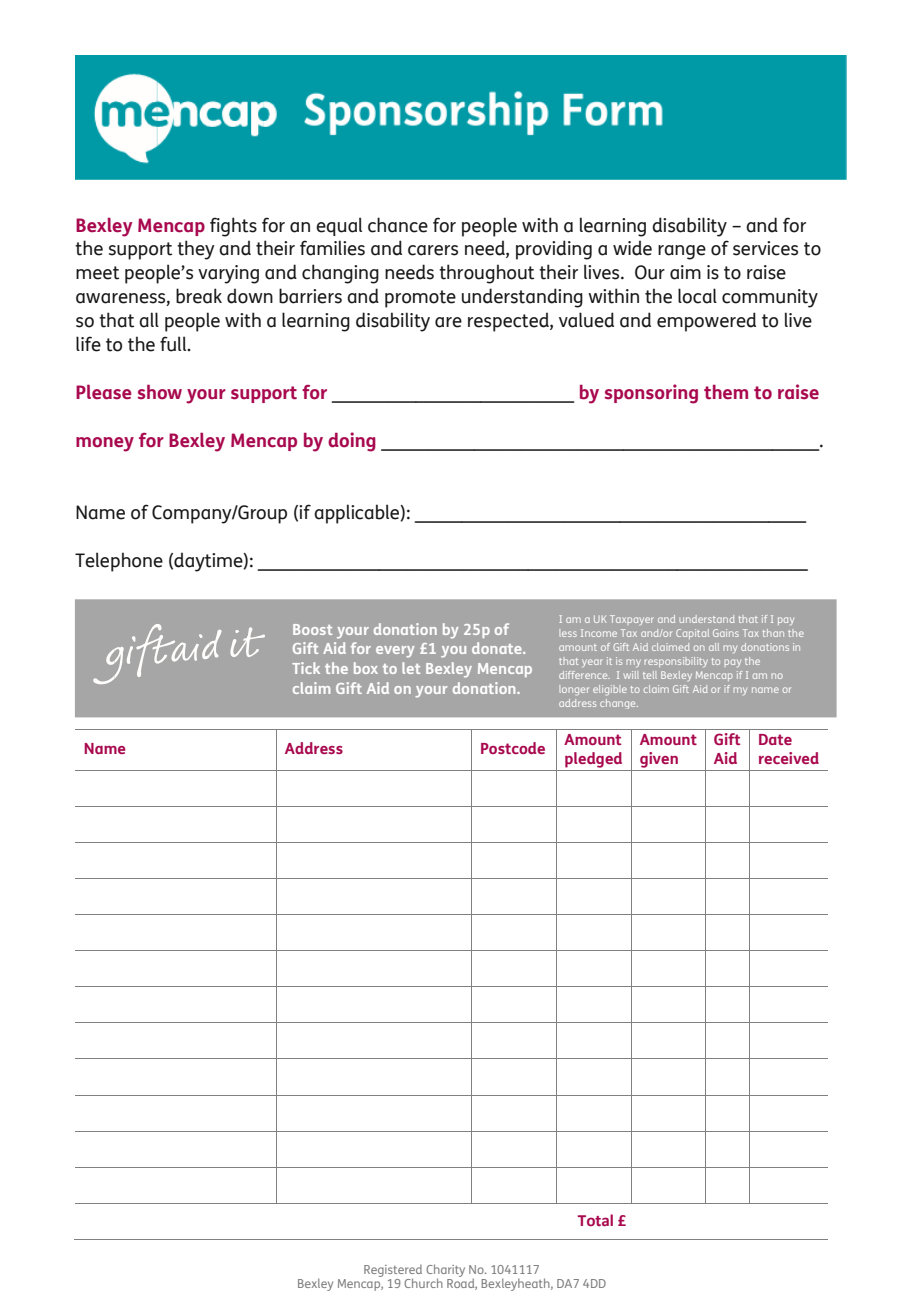 This image has height=1308, width=924. What do you see at coordinates (196, 250) in the image?
I see `they` at bounding box center [196, 250].
